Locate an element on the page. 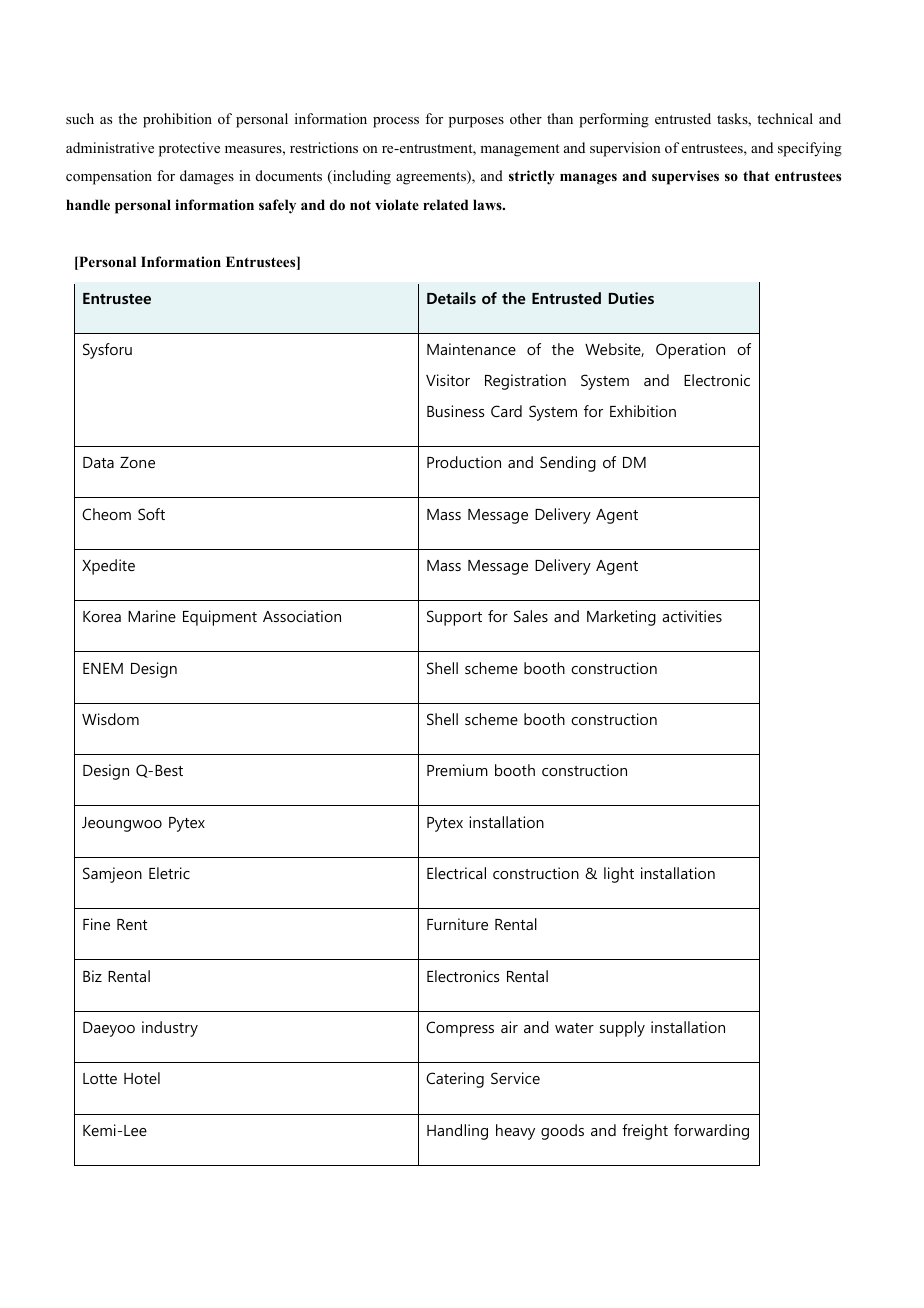 This page has width=924, height=1308. Operation is located at coordinates (690, 351).
